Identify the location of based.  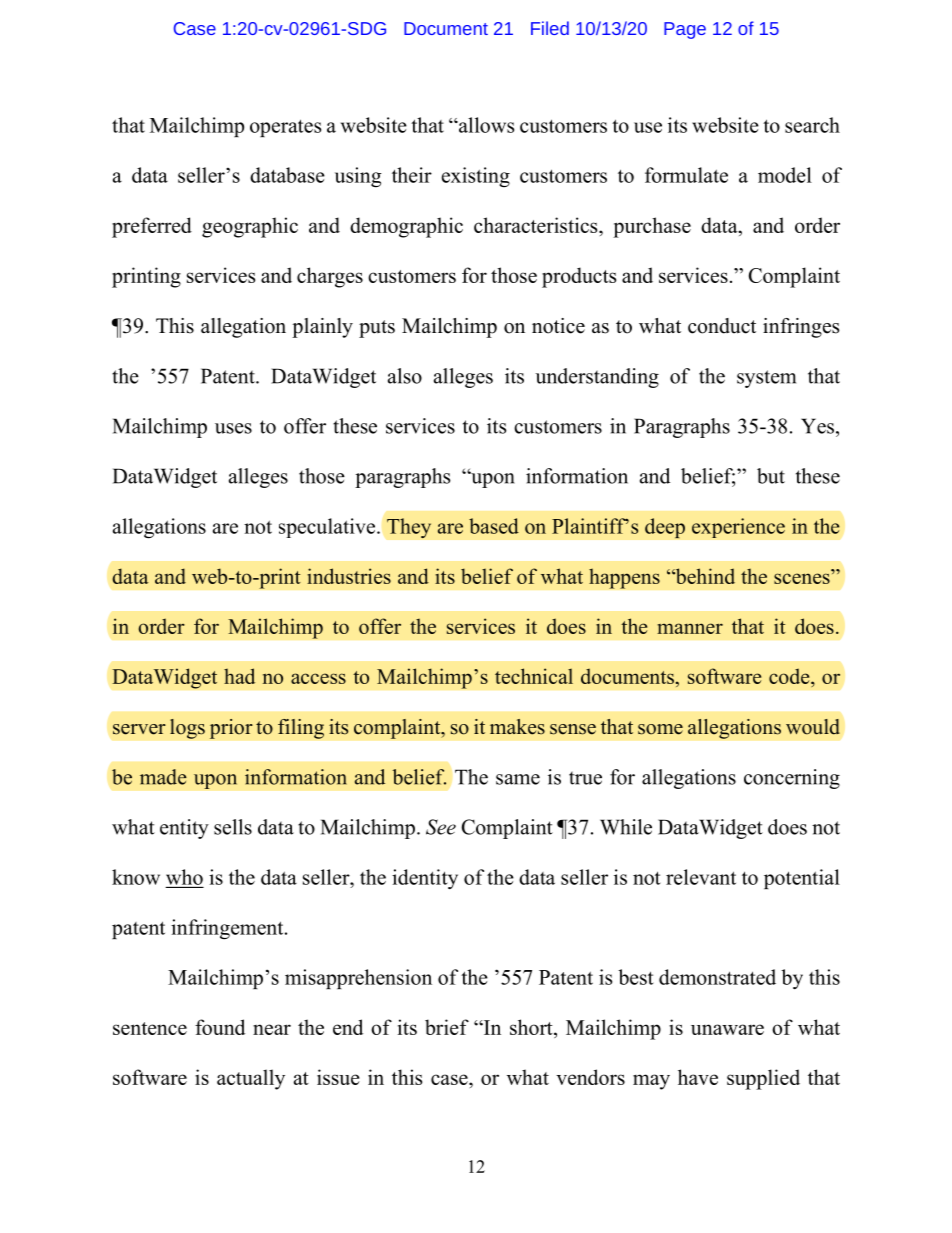
(494, 526).
